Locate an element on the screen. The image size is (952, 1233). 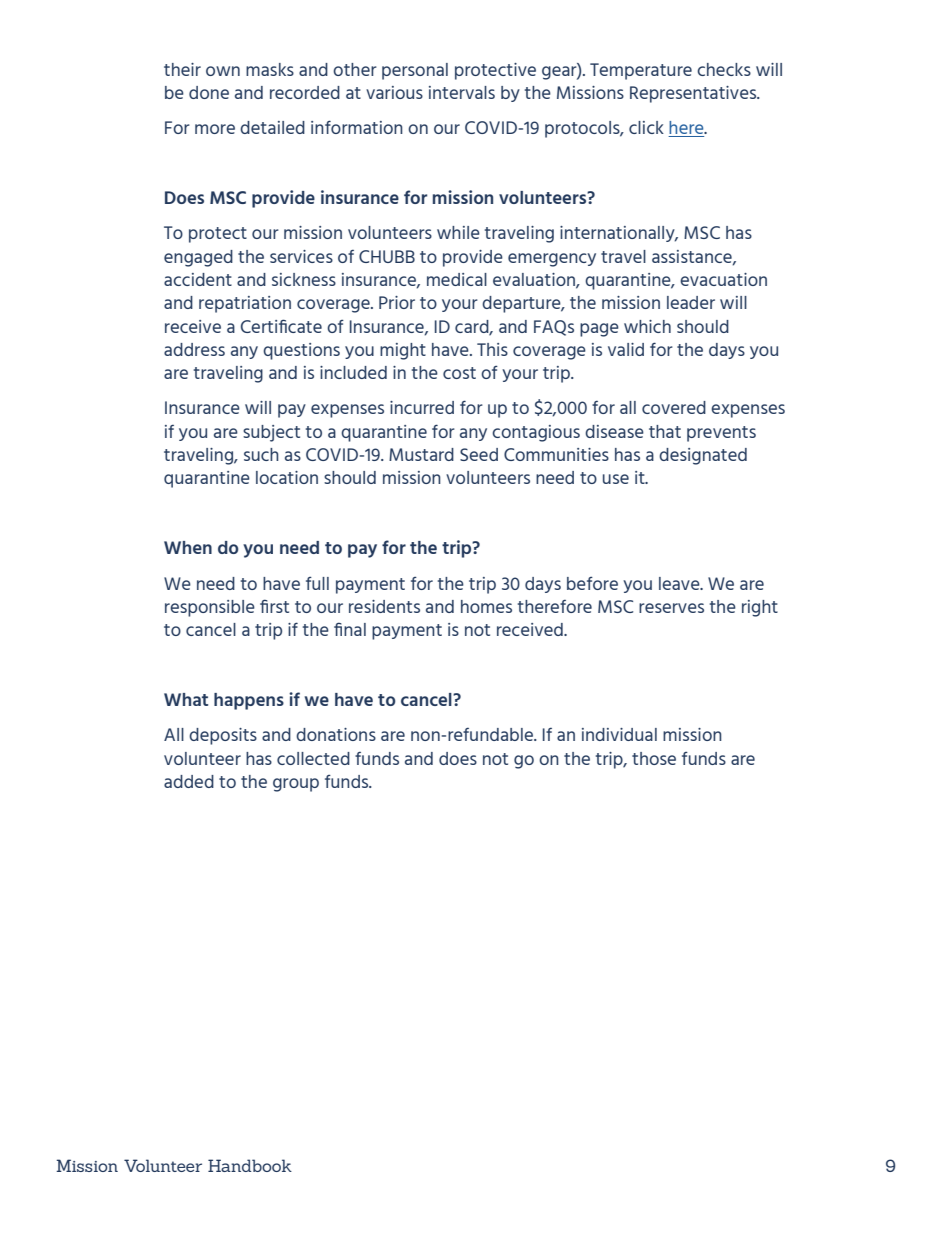
Representatives is located at coordinates (694, 94).
